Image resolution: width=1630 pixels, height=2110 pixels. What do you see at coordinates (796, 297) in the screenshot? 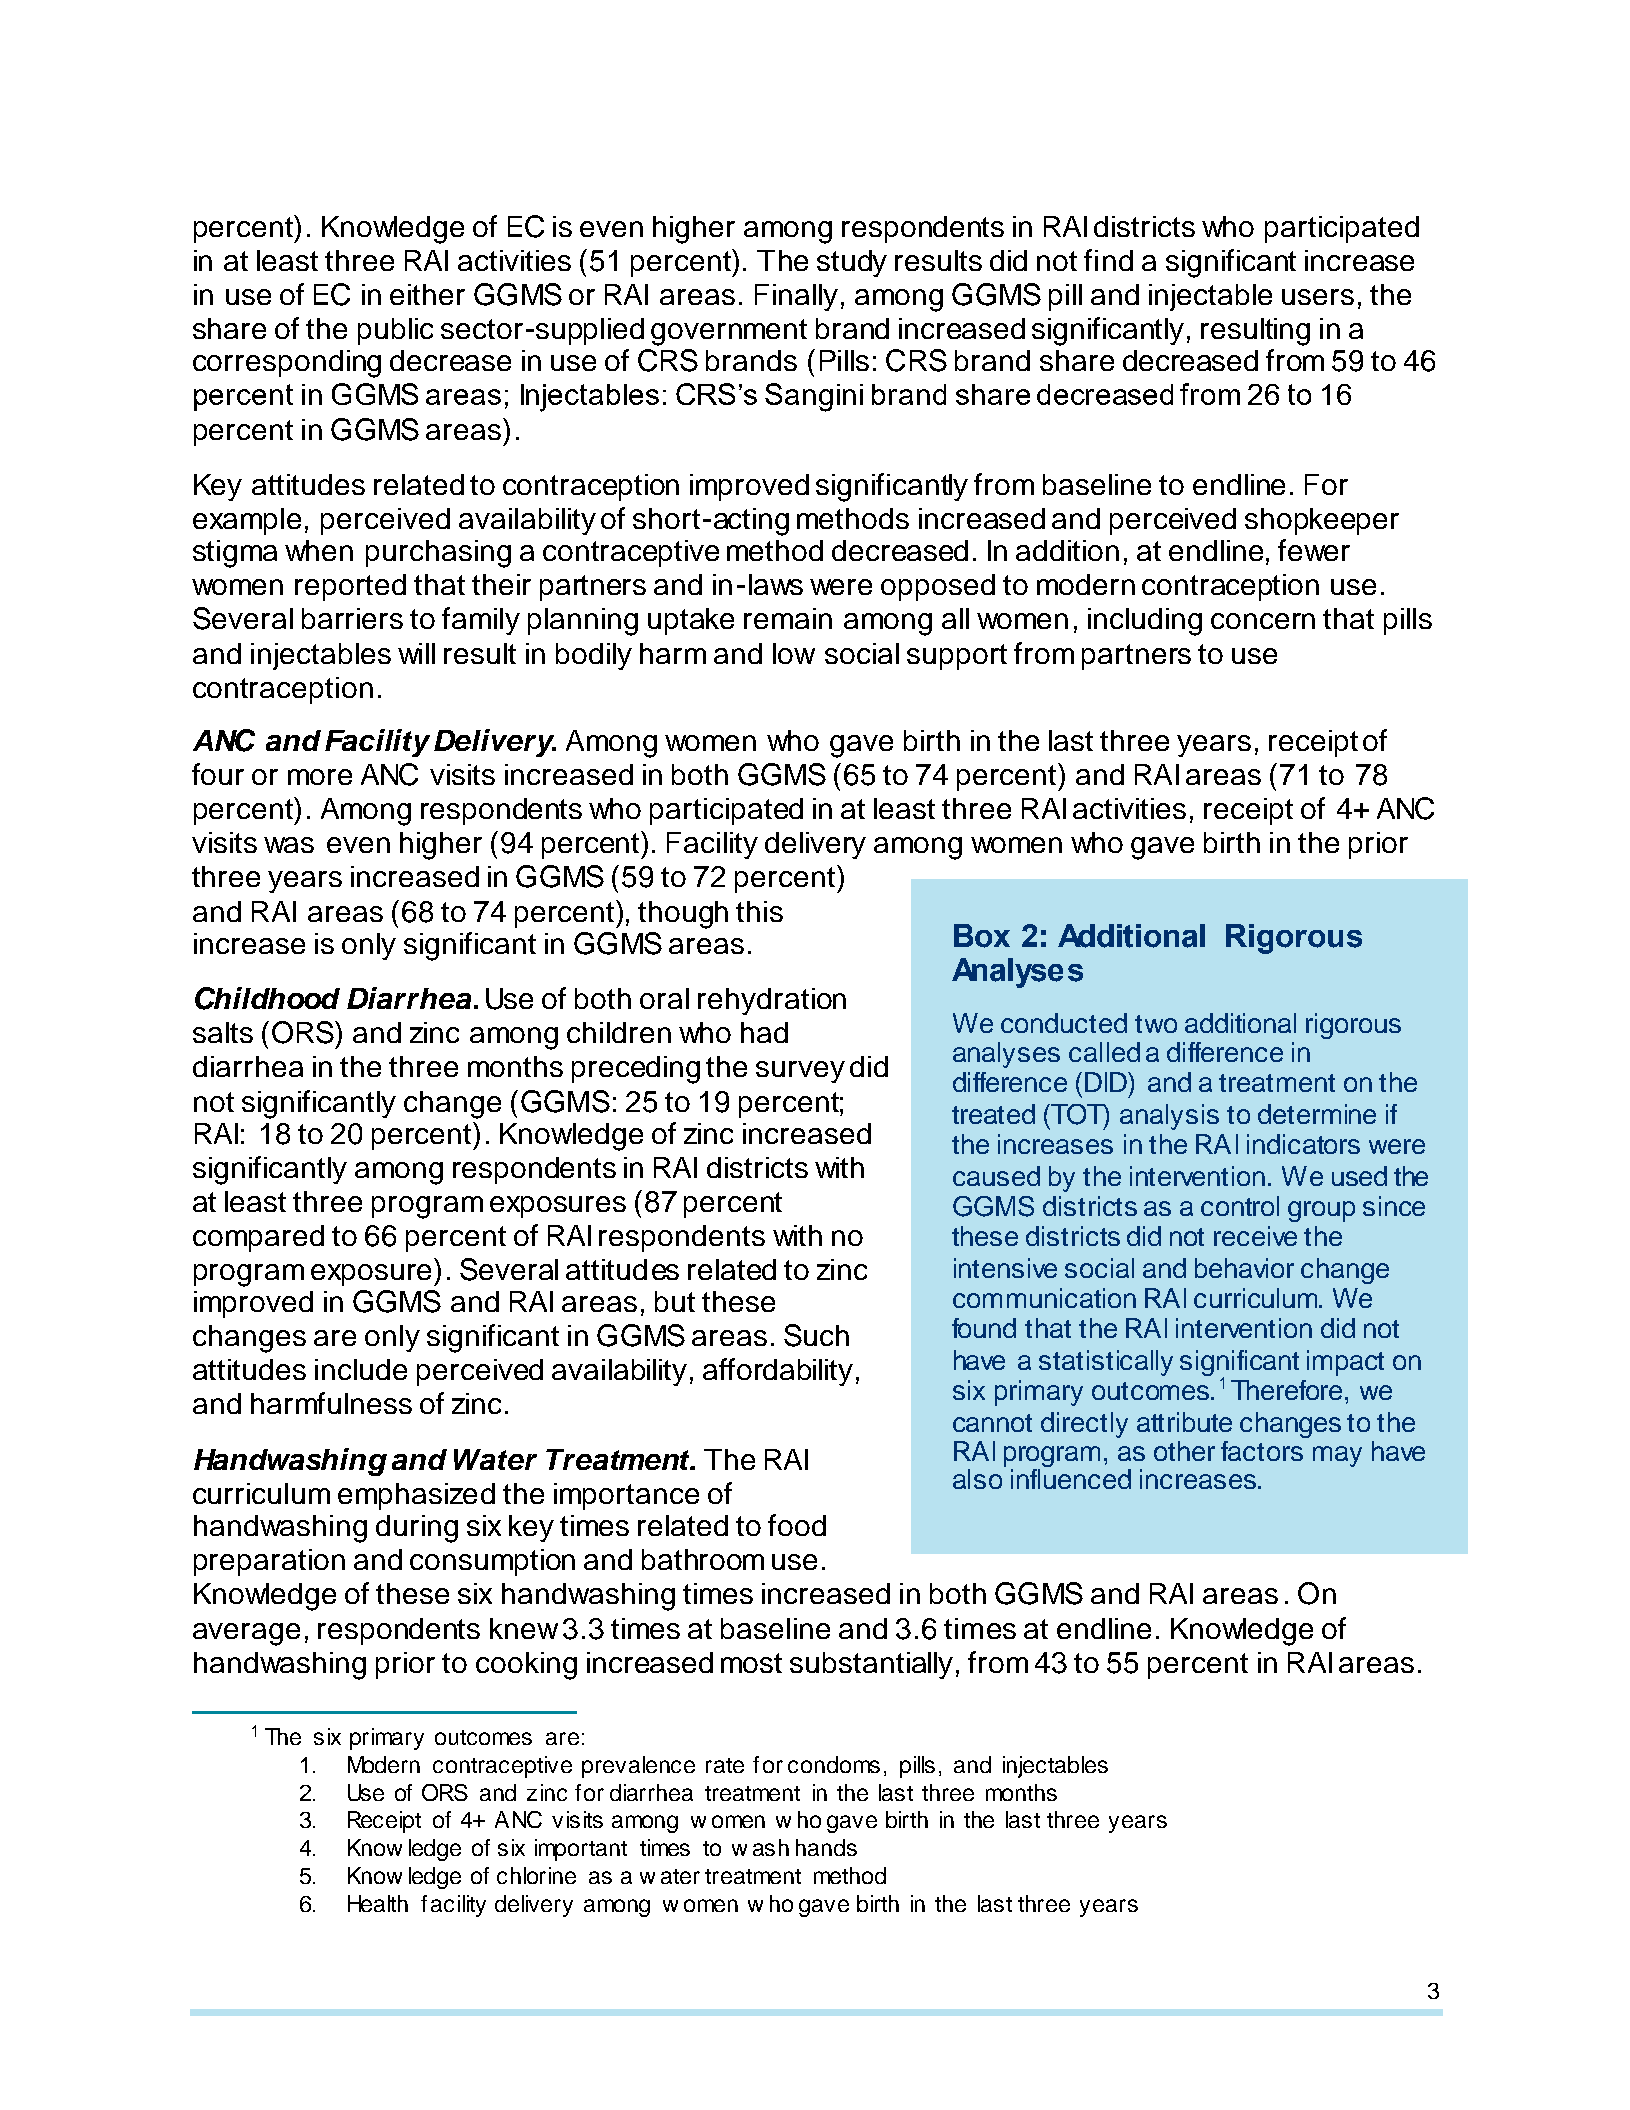
I see `Finally` at bounding box center [796, 297].
